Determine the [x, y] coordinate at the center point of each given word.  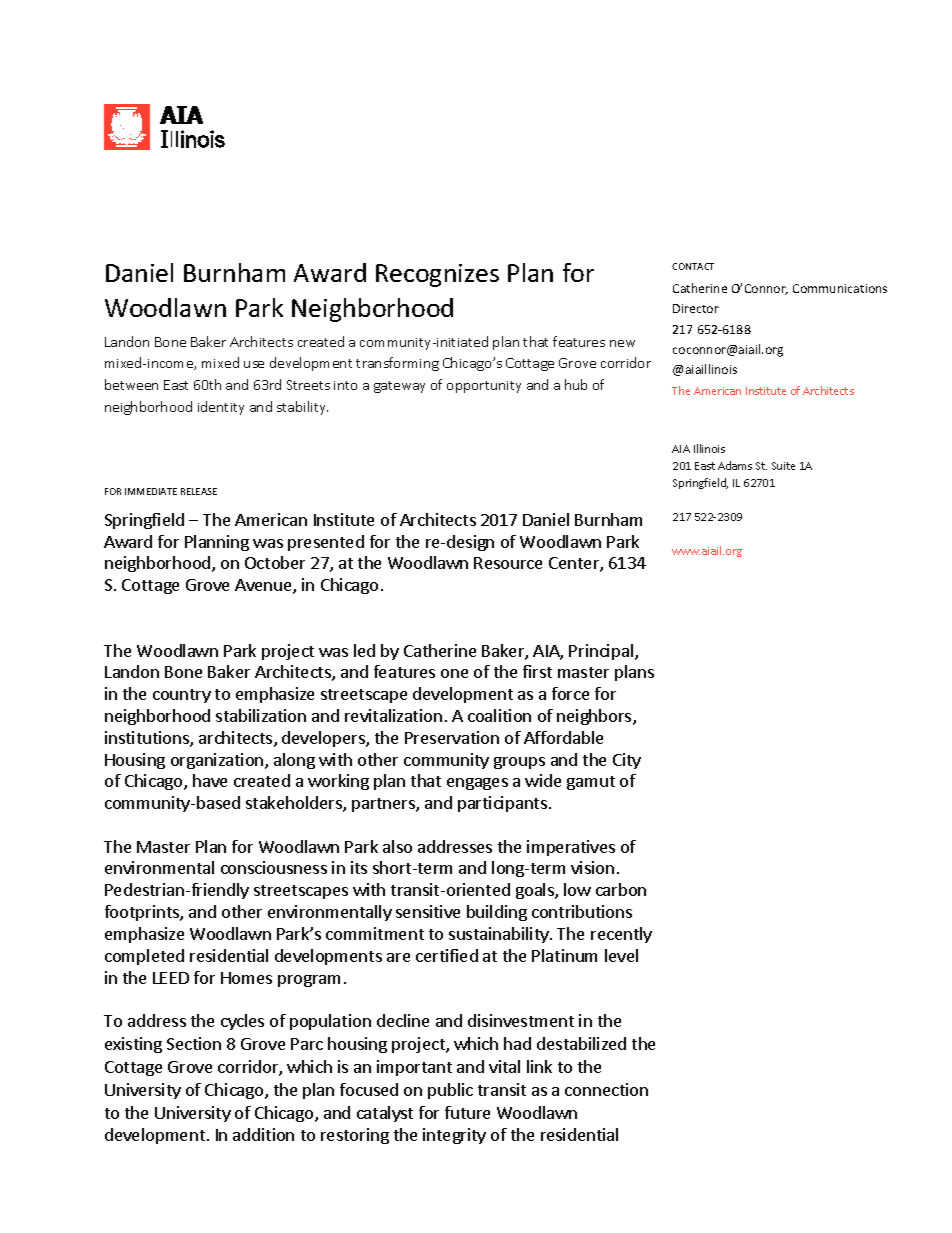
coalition [499, 715]
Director [696, 308]
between [131, 384]
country [182, 696]
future [467, 1112]
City [627, 761]
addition [263, 1134]
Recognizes [437, 275]
